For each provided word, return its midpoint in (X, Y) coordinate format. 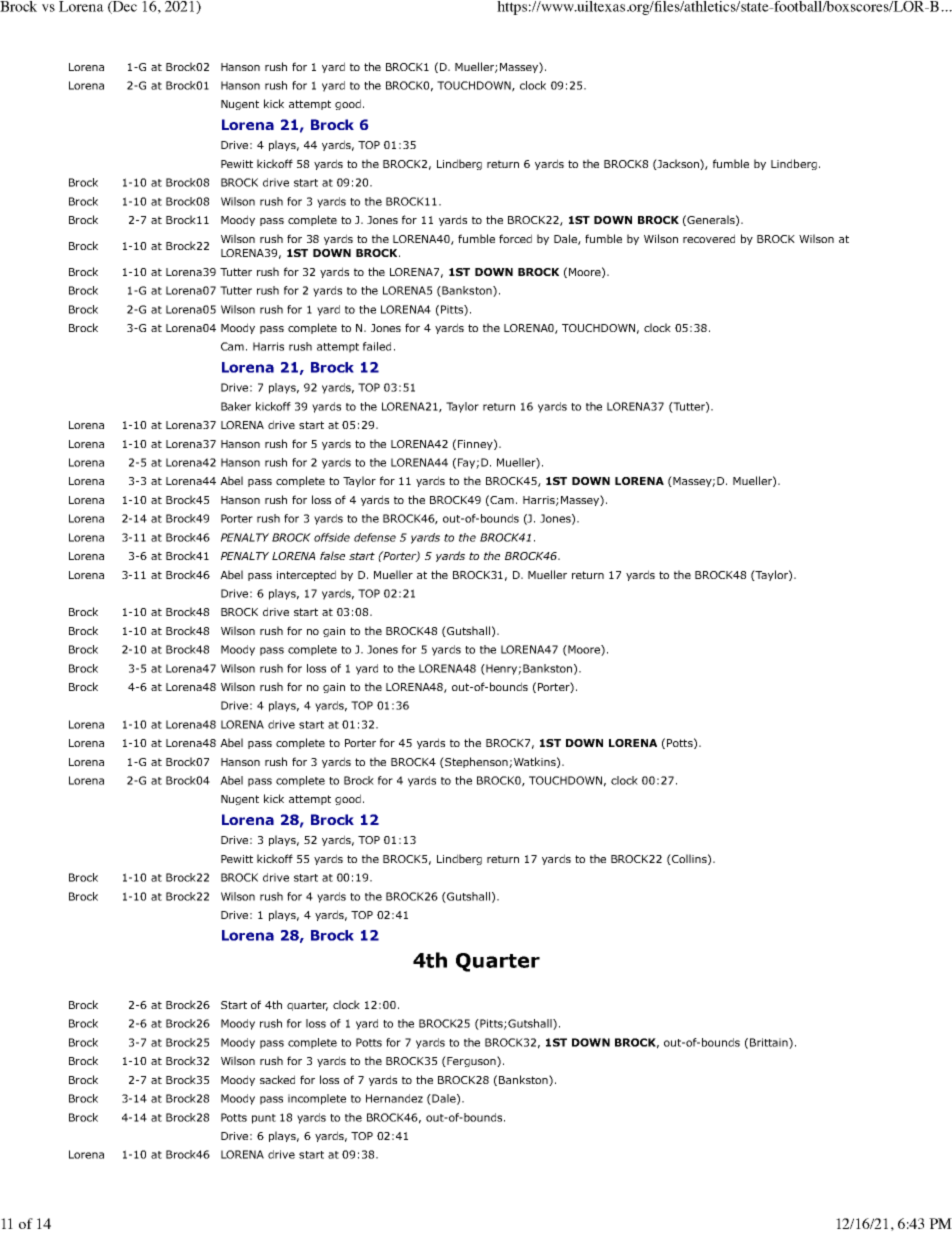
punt (264, 1119)
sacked (277, 1079)
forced (515, 238)
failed (377, 346)
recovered (709, 238)
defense (375, 537)
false (332, 555)
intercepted (306, 575)
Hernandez (394, 1098)
